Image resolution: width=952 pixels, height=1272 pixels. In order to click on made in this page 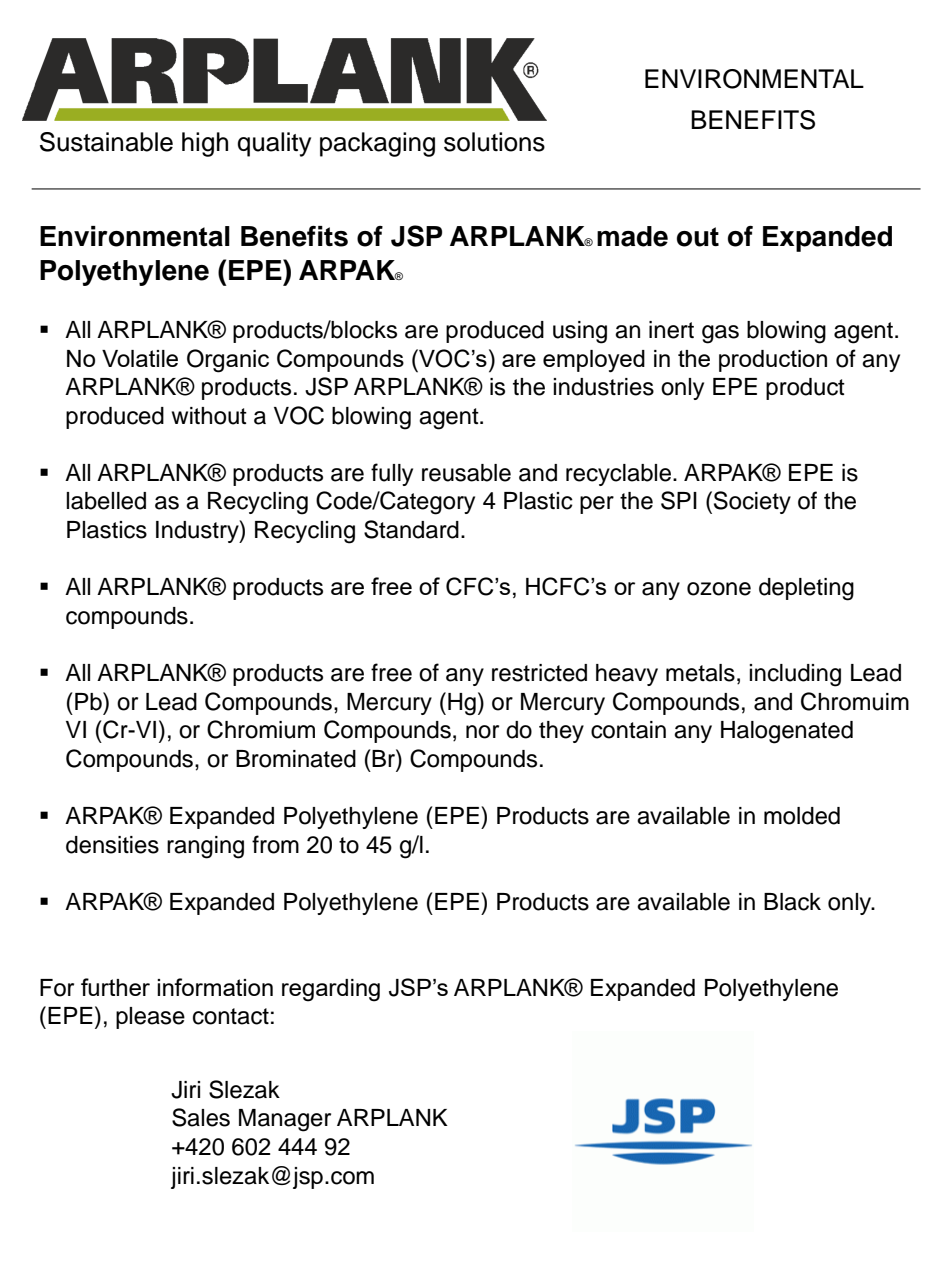, I will do `click(632, 236)`.
